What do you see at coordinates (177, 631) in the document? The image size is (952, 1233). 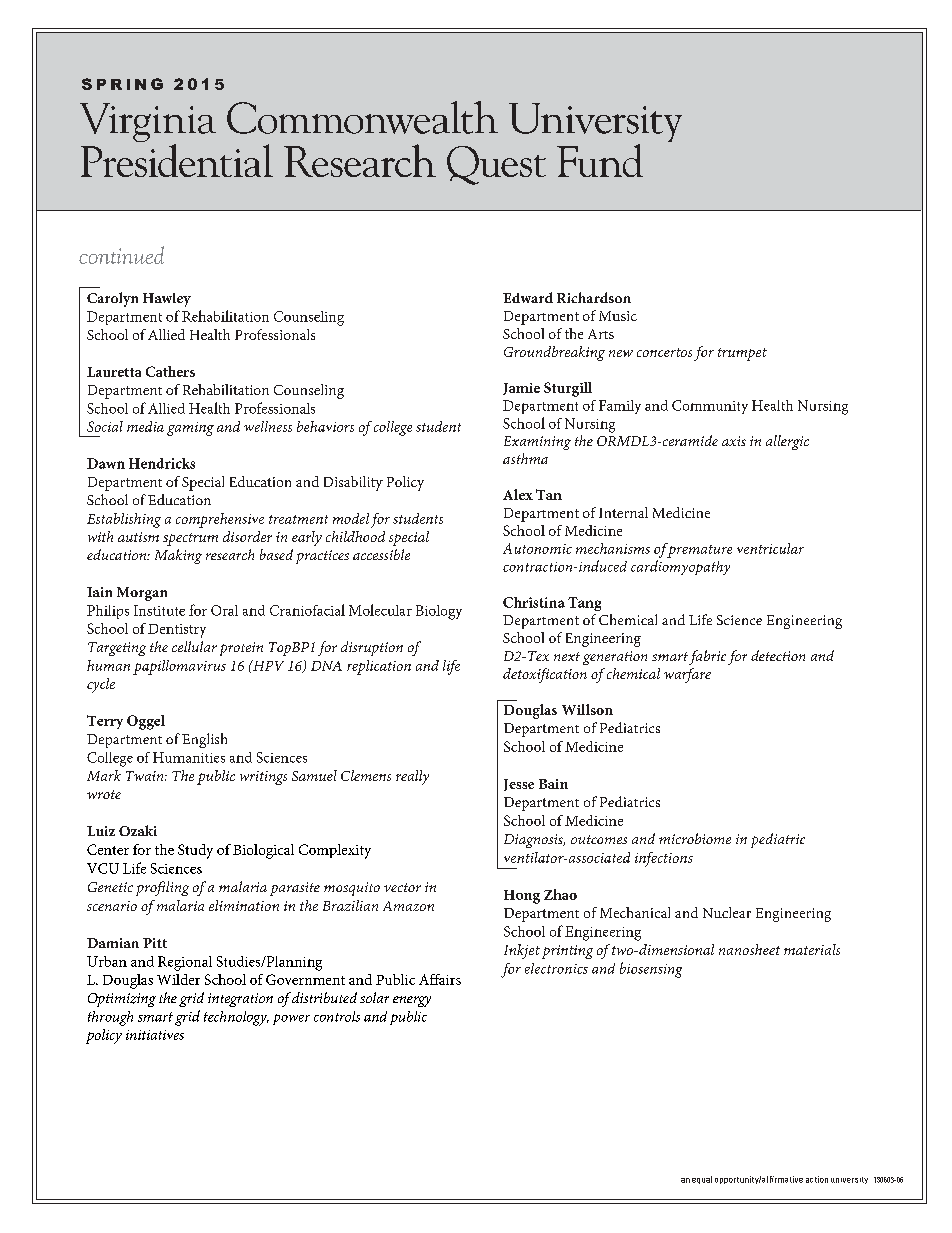 I see `Dentistry` at bounding box center [177, 631].
